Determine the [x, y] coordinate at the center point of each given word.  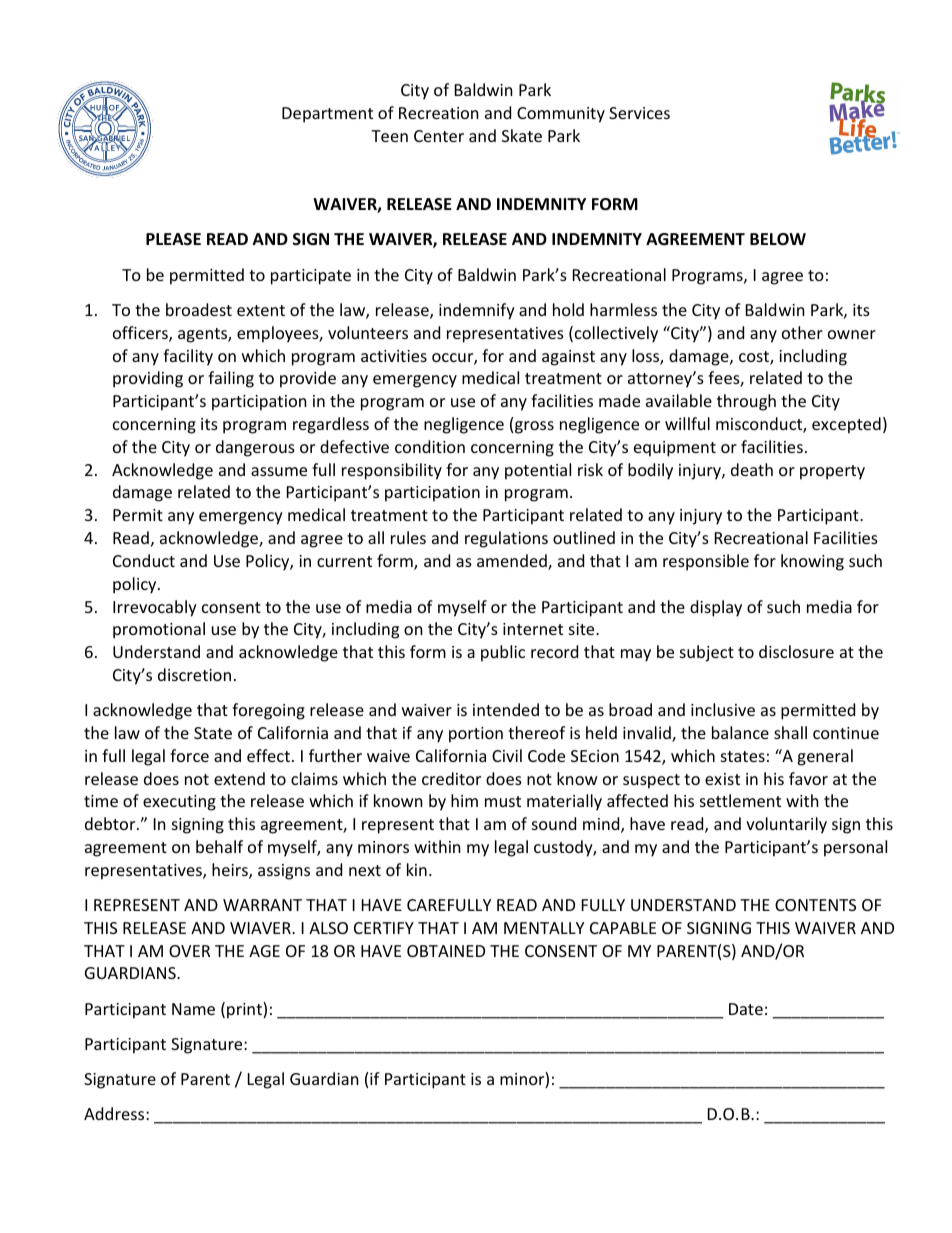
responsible [706, 562]
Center [439, 136]
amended [513, 562]
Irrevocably [155, 608]
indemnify [477, 311]
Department [327, 115]
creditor [451, 778]
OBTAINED [446, 951]
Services [639, 113]
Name [193, 1009]
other [802, 332]
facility [188, 357]
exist [722, 779]
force [189, 755]
